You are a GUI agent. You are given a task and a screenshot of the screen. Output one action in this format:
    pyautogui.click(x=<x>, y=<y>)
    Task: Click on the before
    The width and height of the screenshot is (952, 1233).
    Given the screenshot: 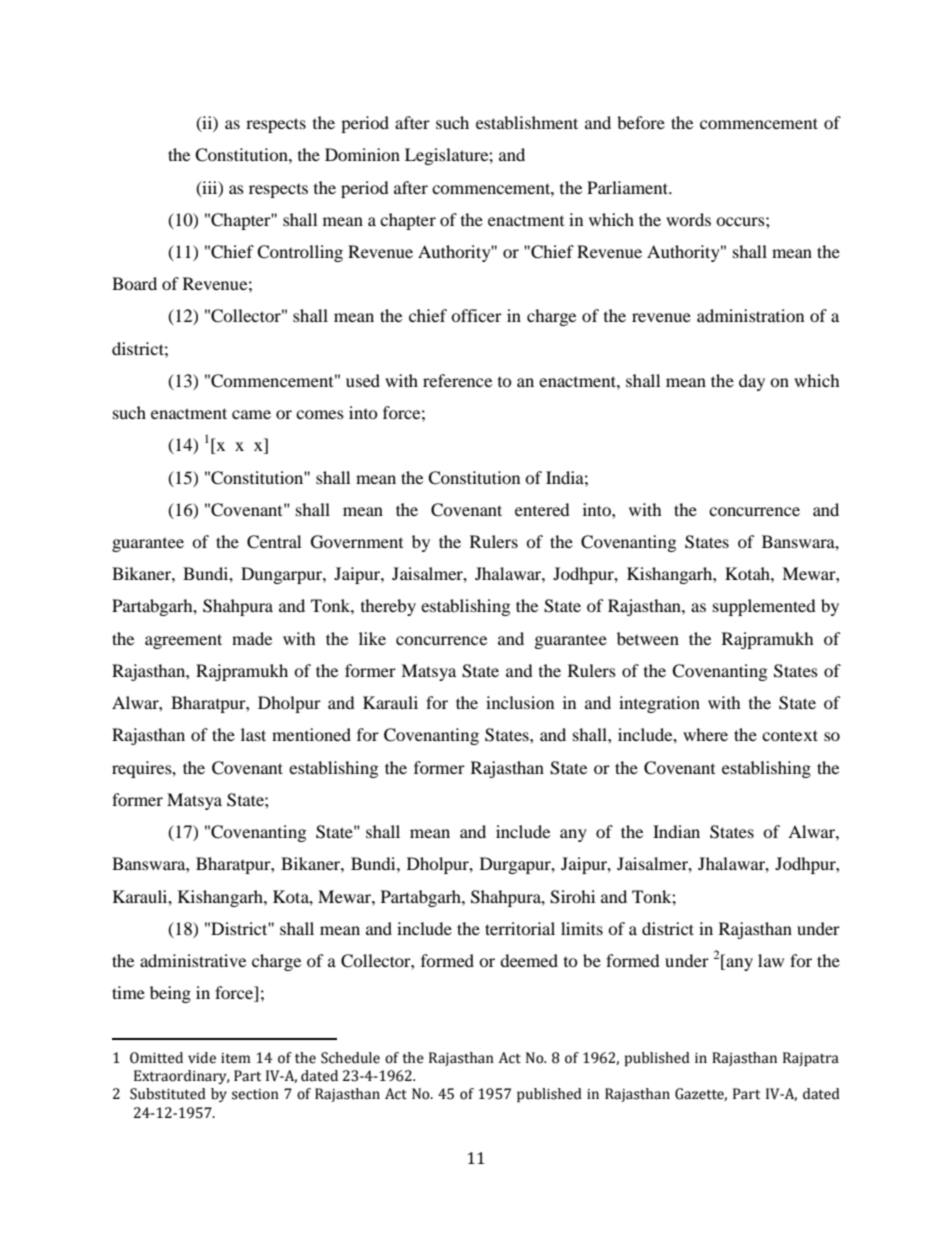 What is the action you would take?
    pyautogui.click(x=641, y=122)
